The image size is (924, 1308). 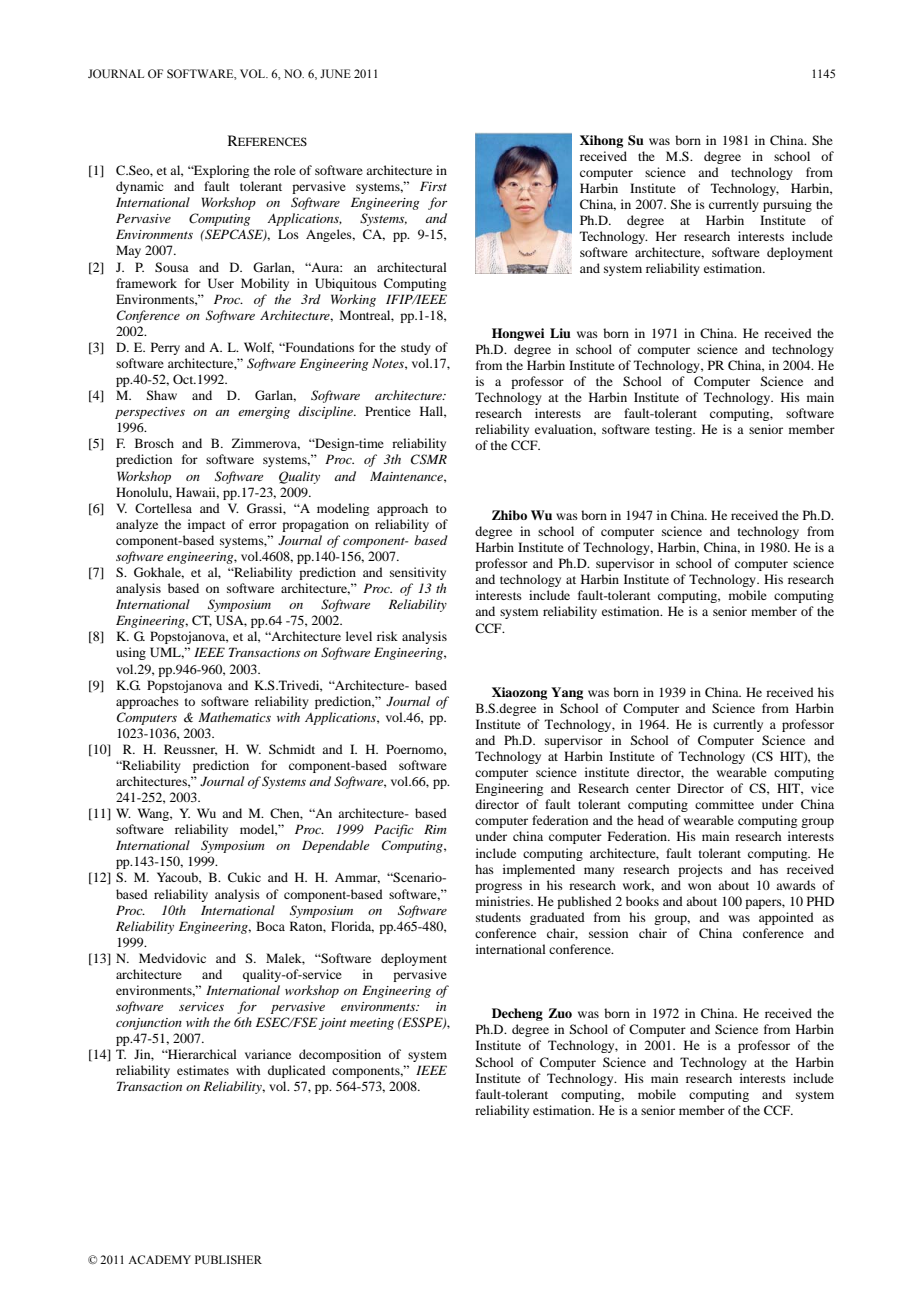 What do you see at coordinates (724, 804) in the image?
I see `committee` at bounding box center [724, 804].
